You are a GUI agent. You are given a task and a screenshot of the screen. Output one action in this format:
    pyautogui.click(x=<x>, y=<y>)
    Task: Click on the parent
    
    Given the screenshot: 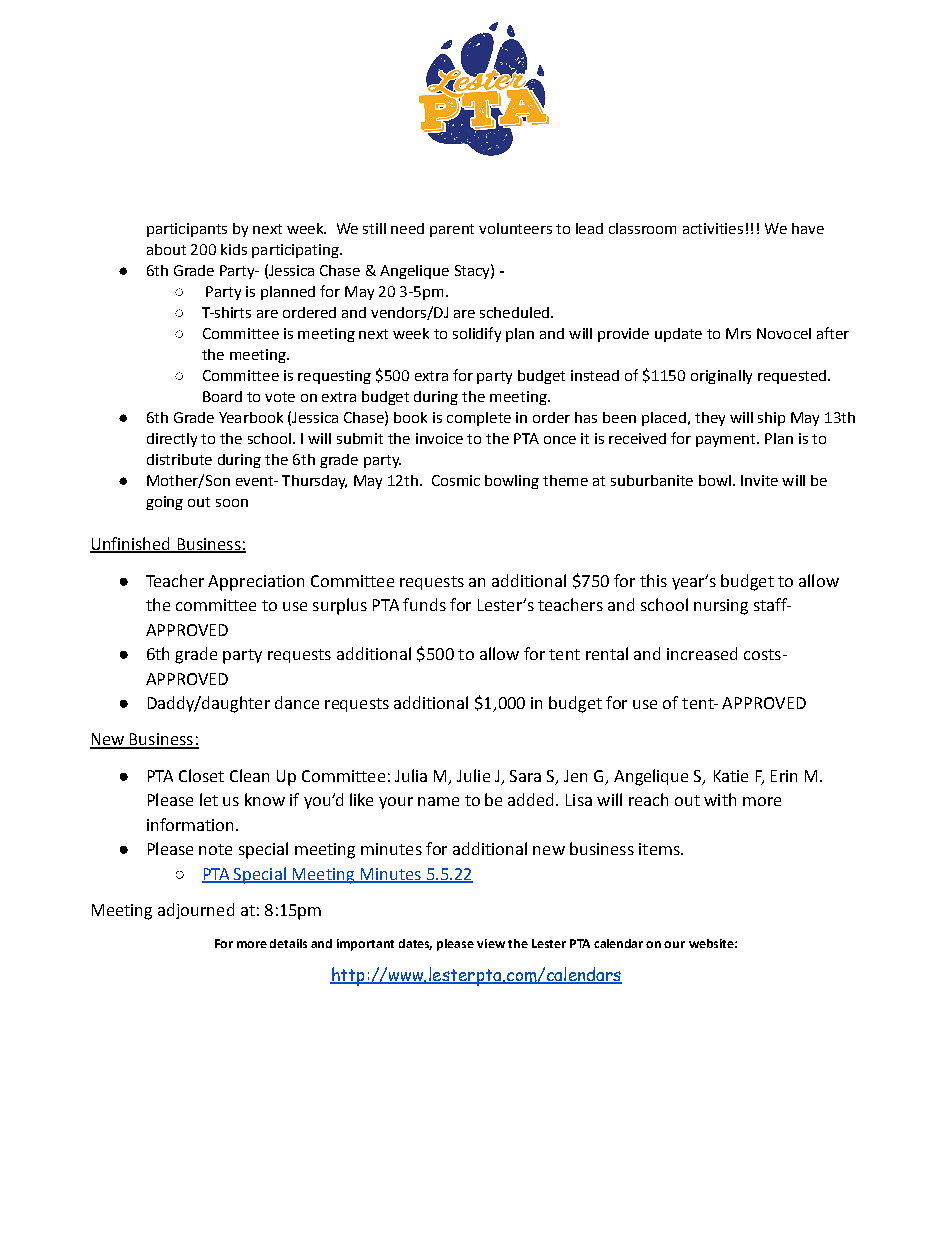 What is the action you would take?
    pyautogui.click(x=452, y=230)
